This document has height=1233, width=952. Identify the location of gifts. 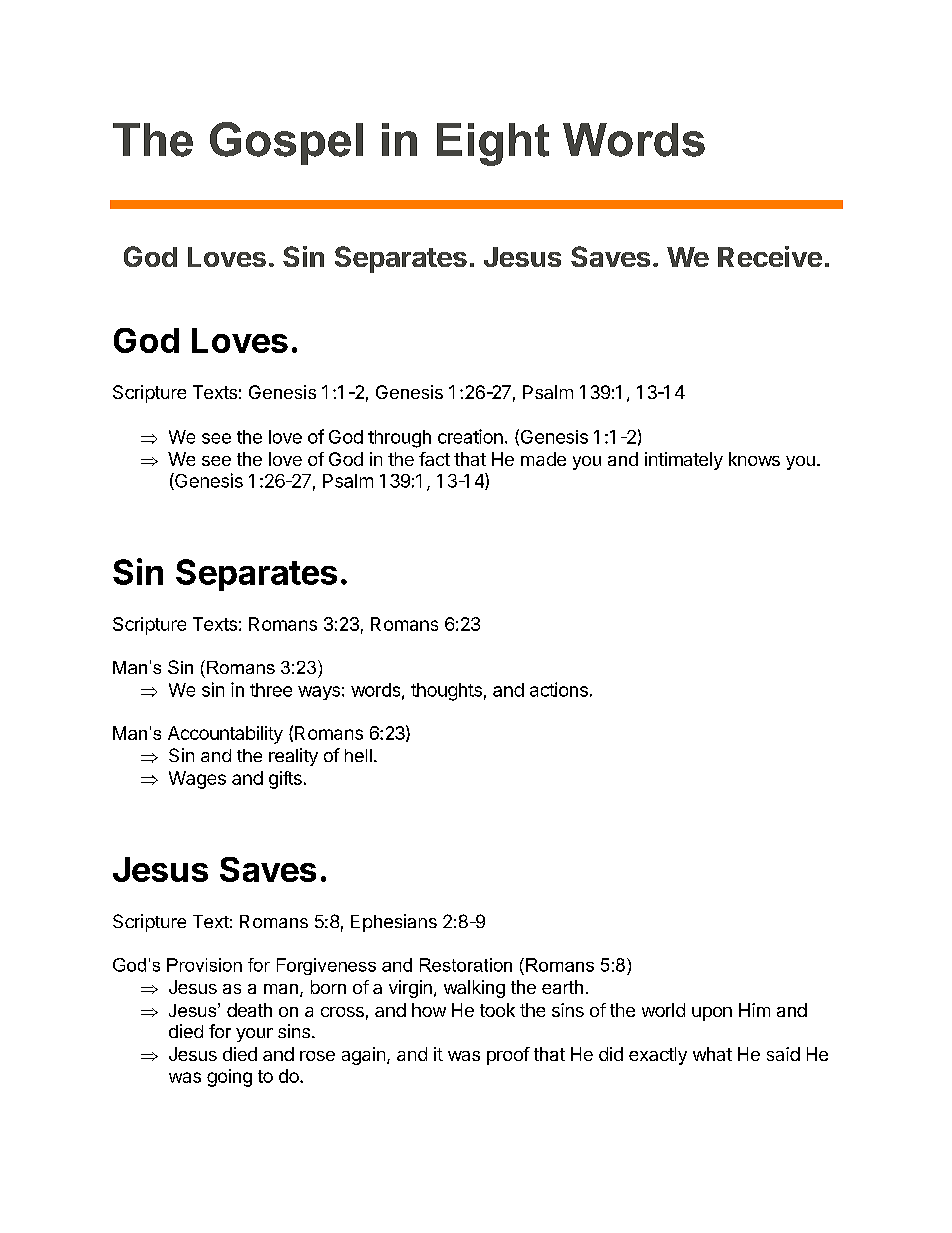
(285, 780).
